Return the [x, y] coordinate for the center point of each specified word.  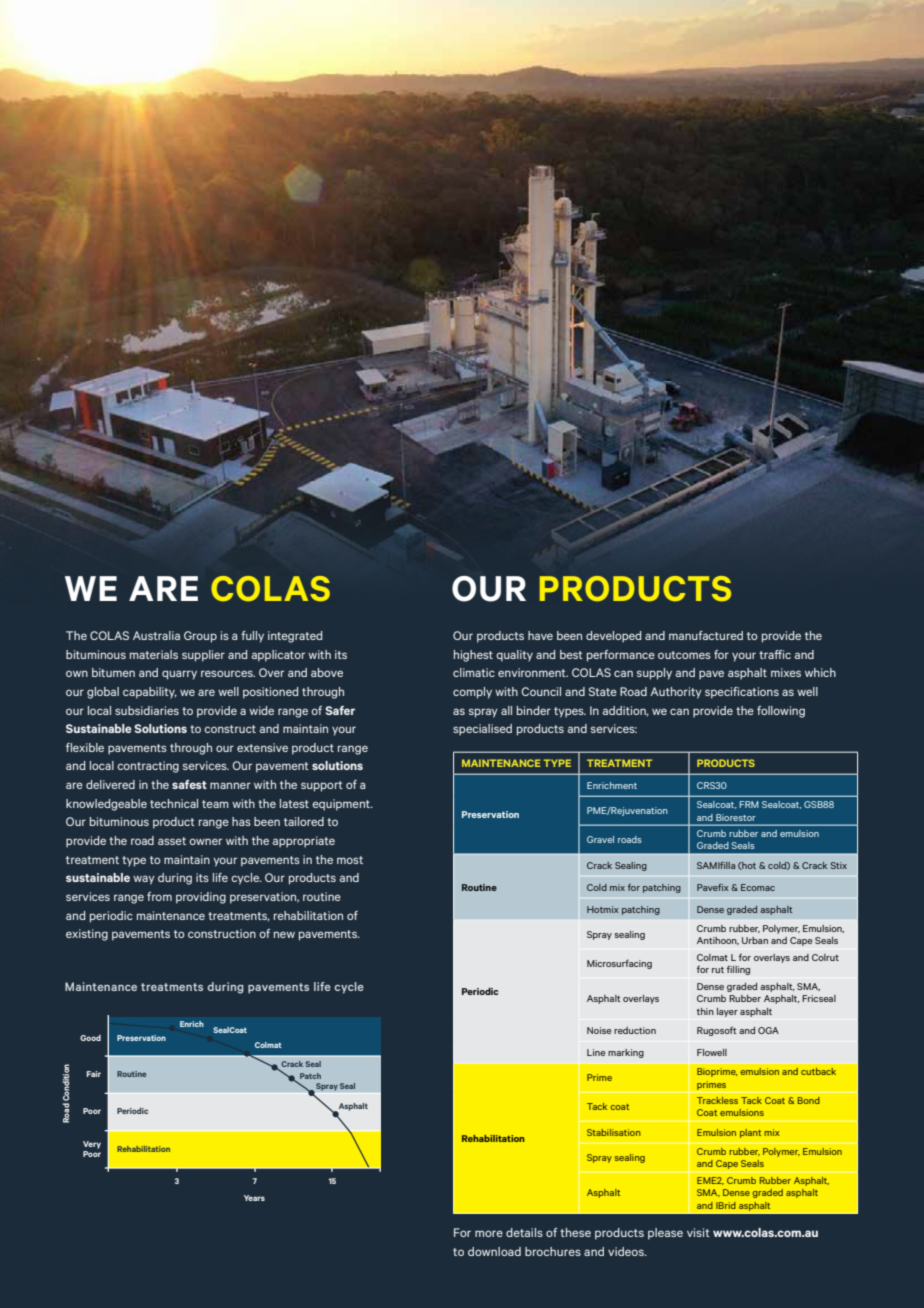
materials [154, 654]
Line [596, 1052]
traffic [775, 654]
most [350, 860]
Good [90, 1038]
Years [254, 1198]
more [489, 1233]
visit [698, 1232]
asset [172, 841]
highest [473, 656]
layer [727, 1012]
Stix [838, 865]
